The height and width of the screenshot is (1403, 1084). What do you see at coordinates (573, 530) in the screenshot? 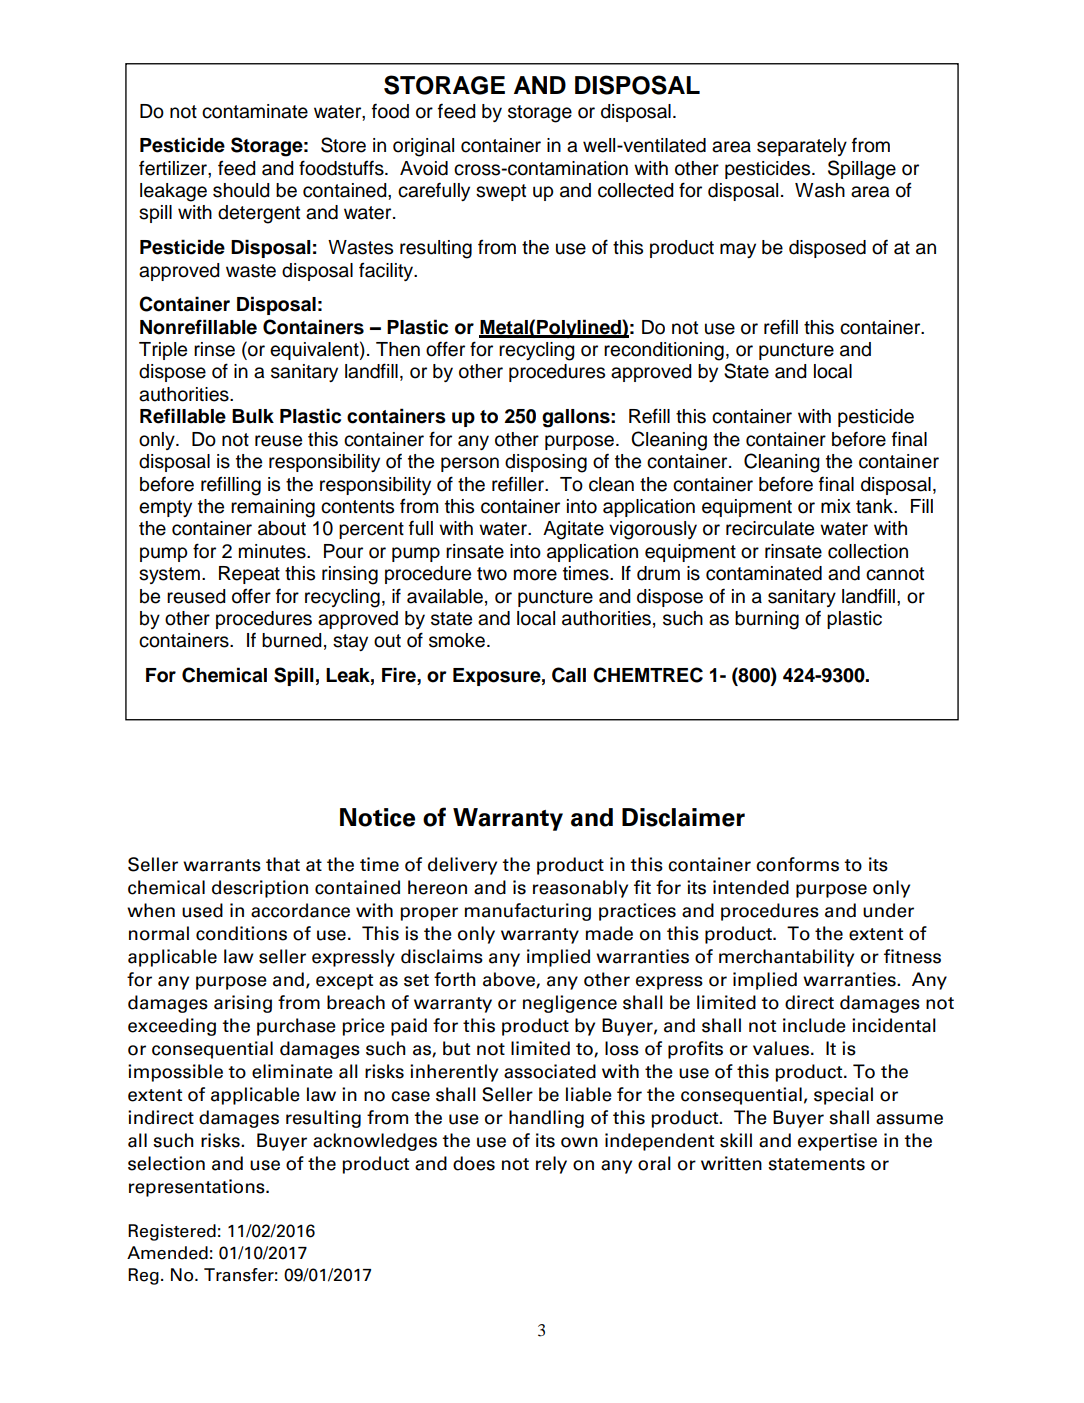
I see `Agitate` at bounding box center [573, 530].
